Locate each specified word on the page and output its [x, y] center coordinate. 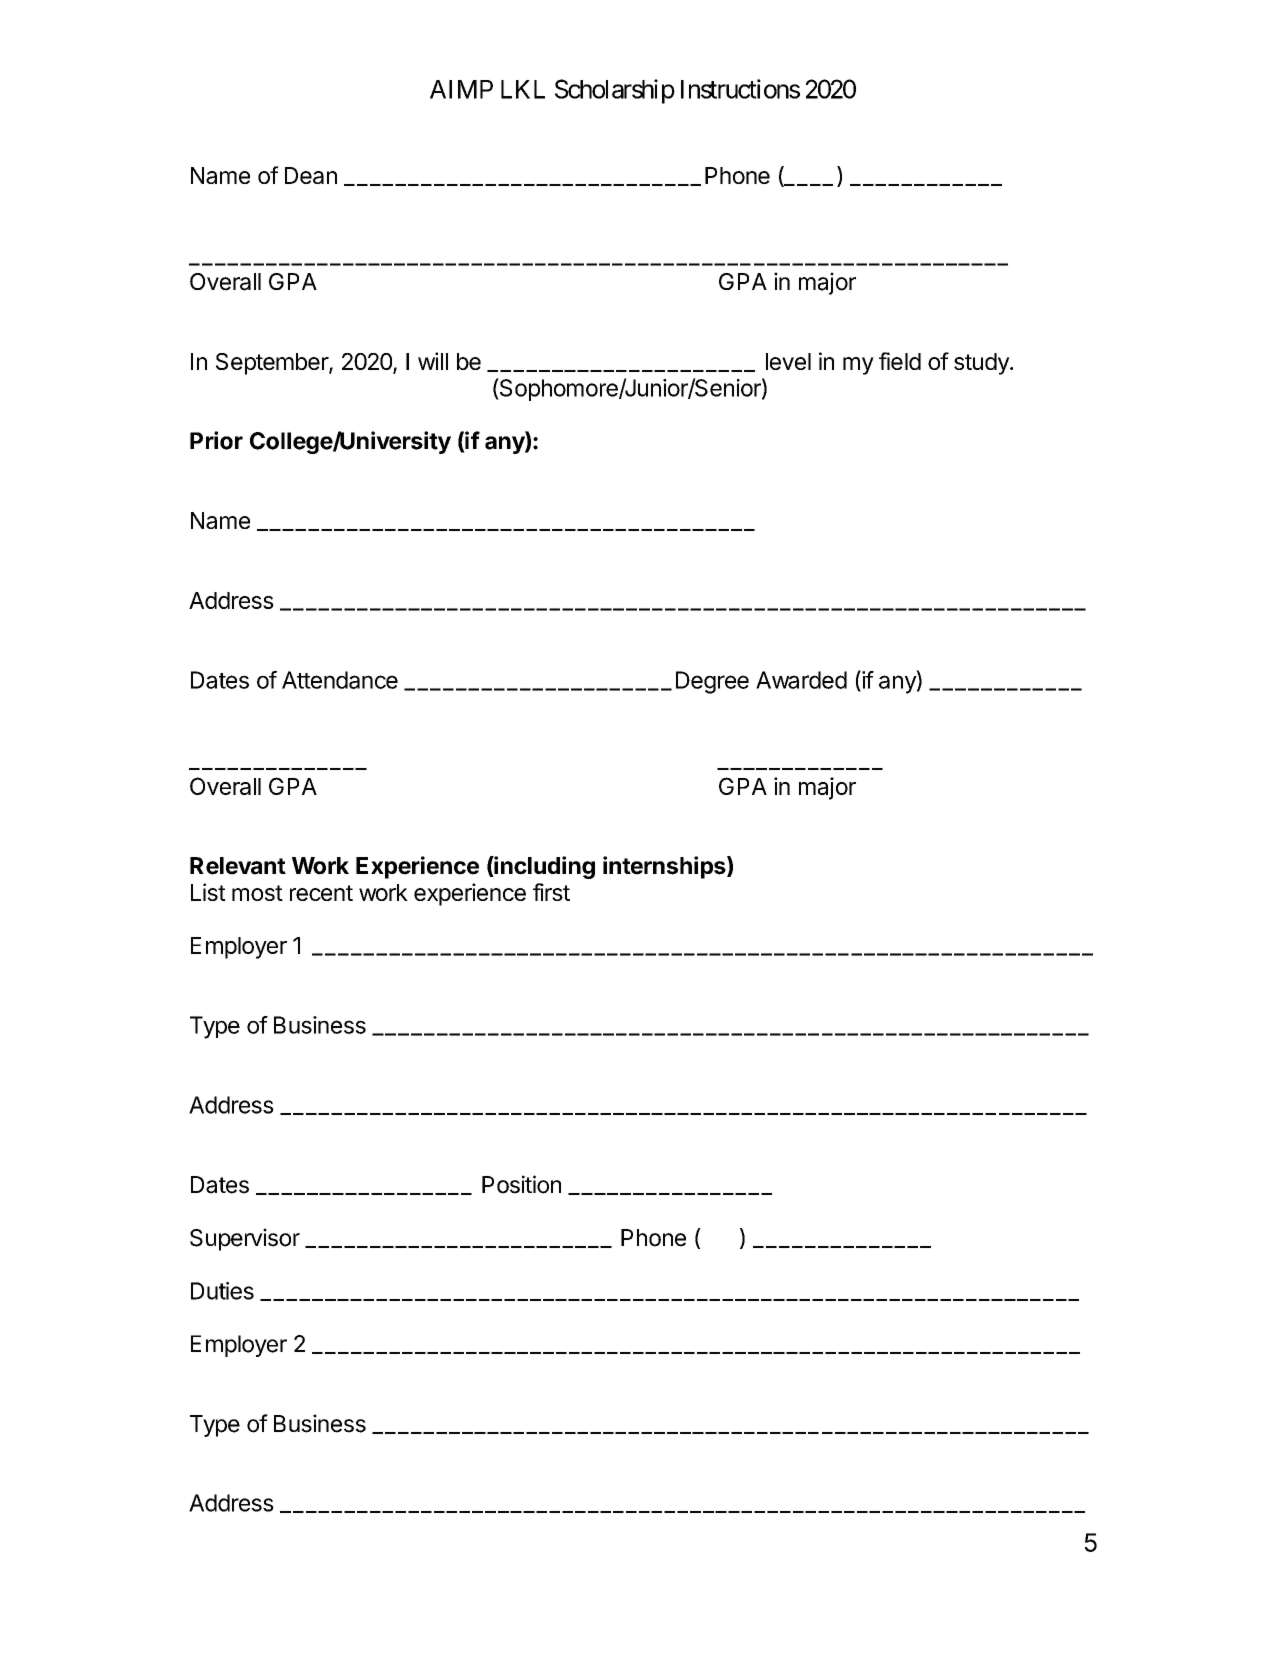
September [273, 364]
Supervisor [245, 1239]
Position [521, 1184]
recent [321, 893]
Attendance [340, 680]
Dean [311, 175]
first [551, 892]
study [982, 364]
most [257, 893]
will [433, 361]
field [900, 361]
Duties [222, 1291]
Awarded [801, 680]
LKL [523, 89]
